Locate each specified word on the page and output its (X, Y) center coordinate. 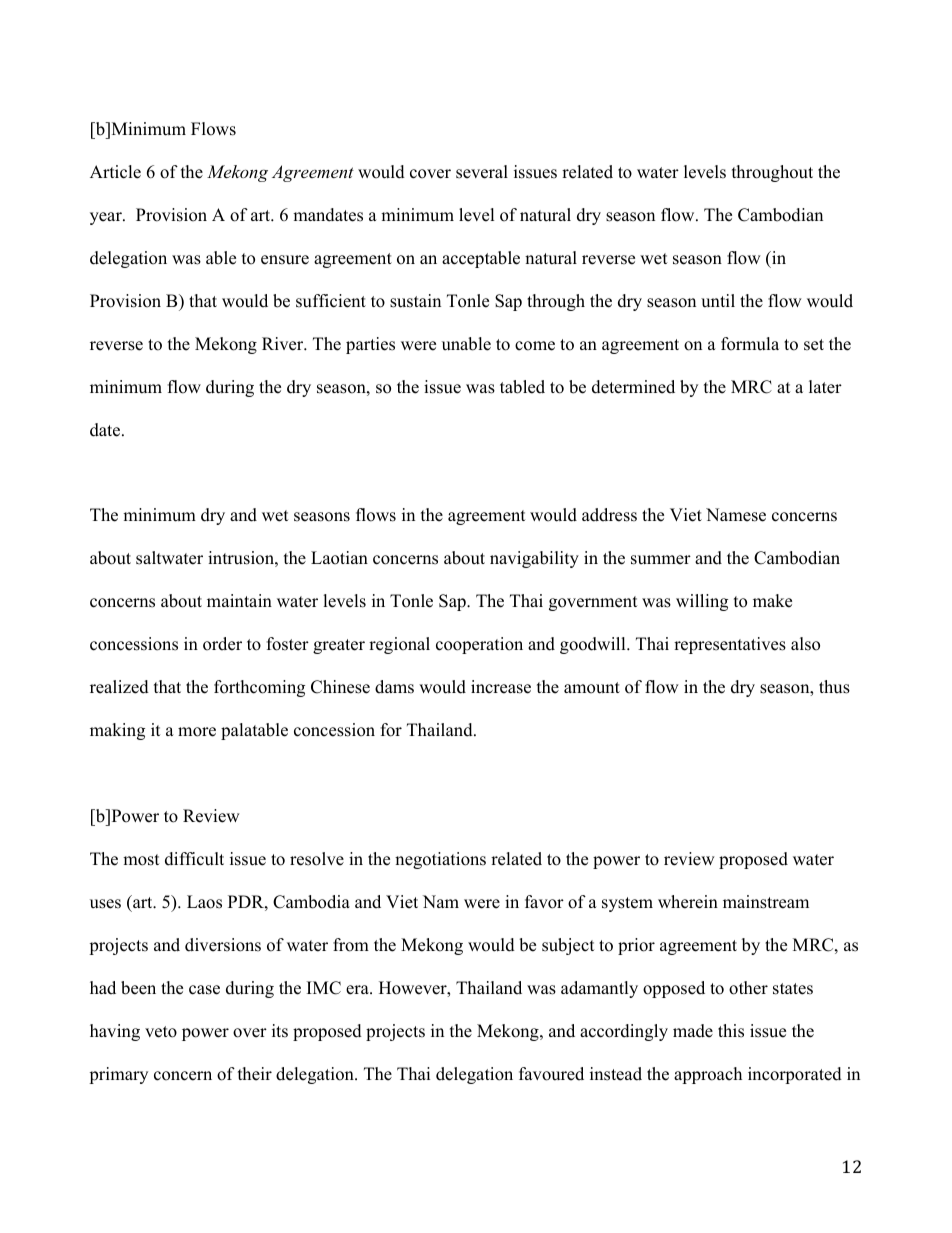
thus (834, 687)
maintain (239, 600)
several (482, 172)
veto (161, 1032)
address (609, 515)
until (718, 301)
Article (115, 172)
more (197, 732)
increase (501, 687)
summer (661, 560)
